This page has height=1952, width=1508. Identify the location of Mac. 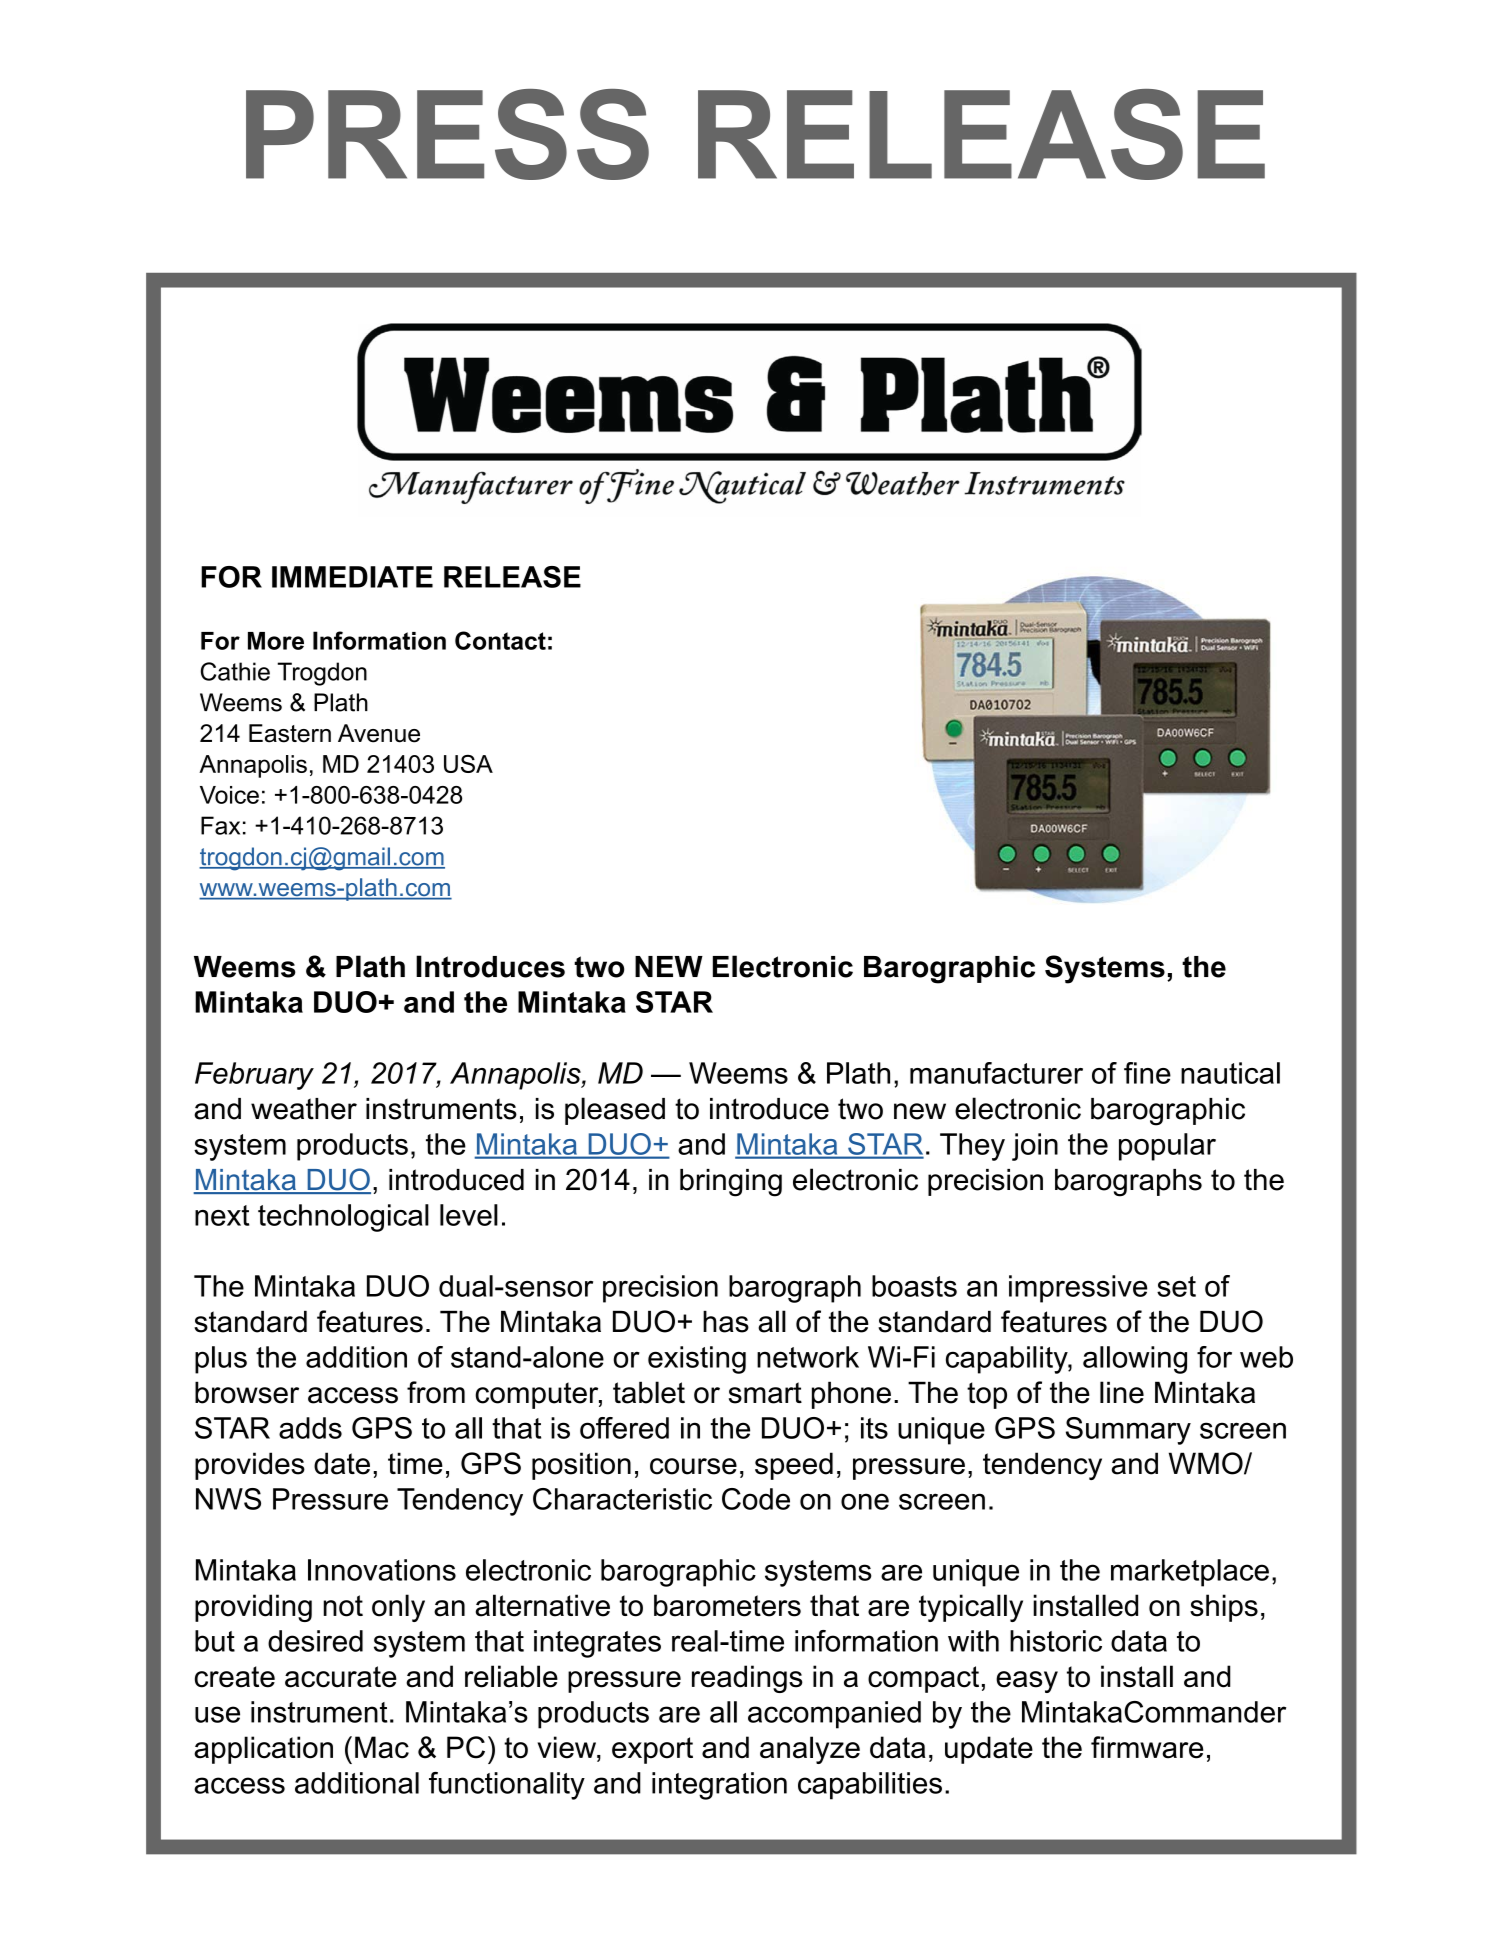
(382, 1747).
